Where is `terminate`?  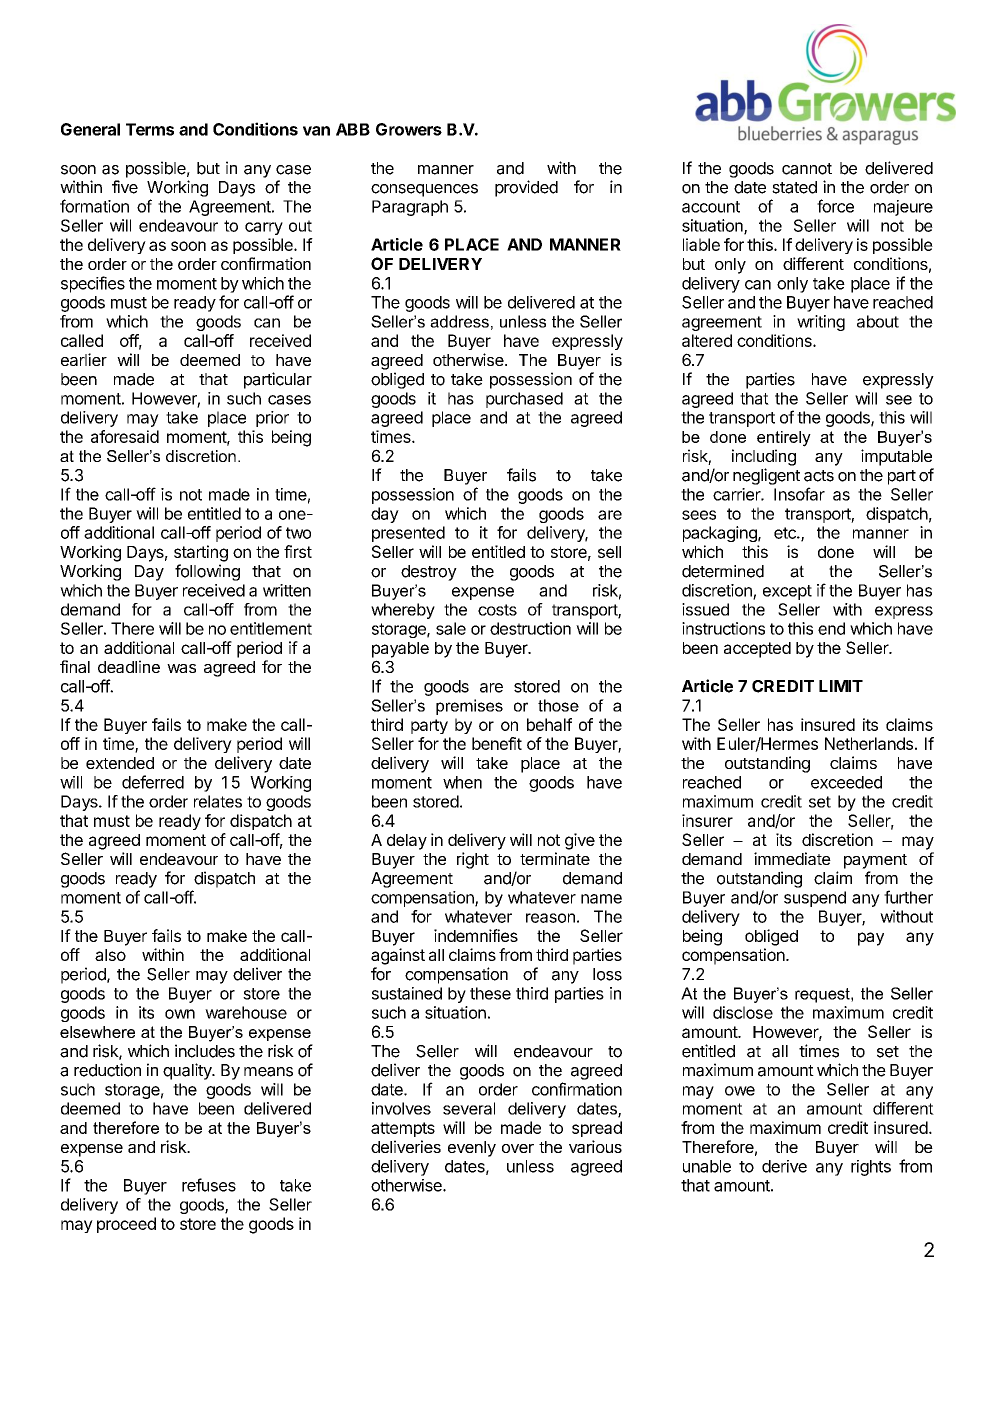 terminate is located at coordinates (555, 858).
